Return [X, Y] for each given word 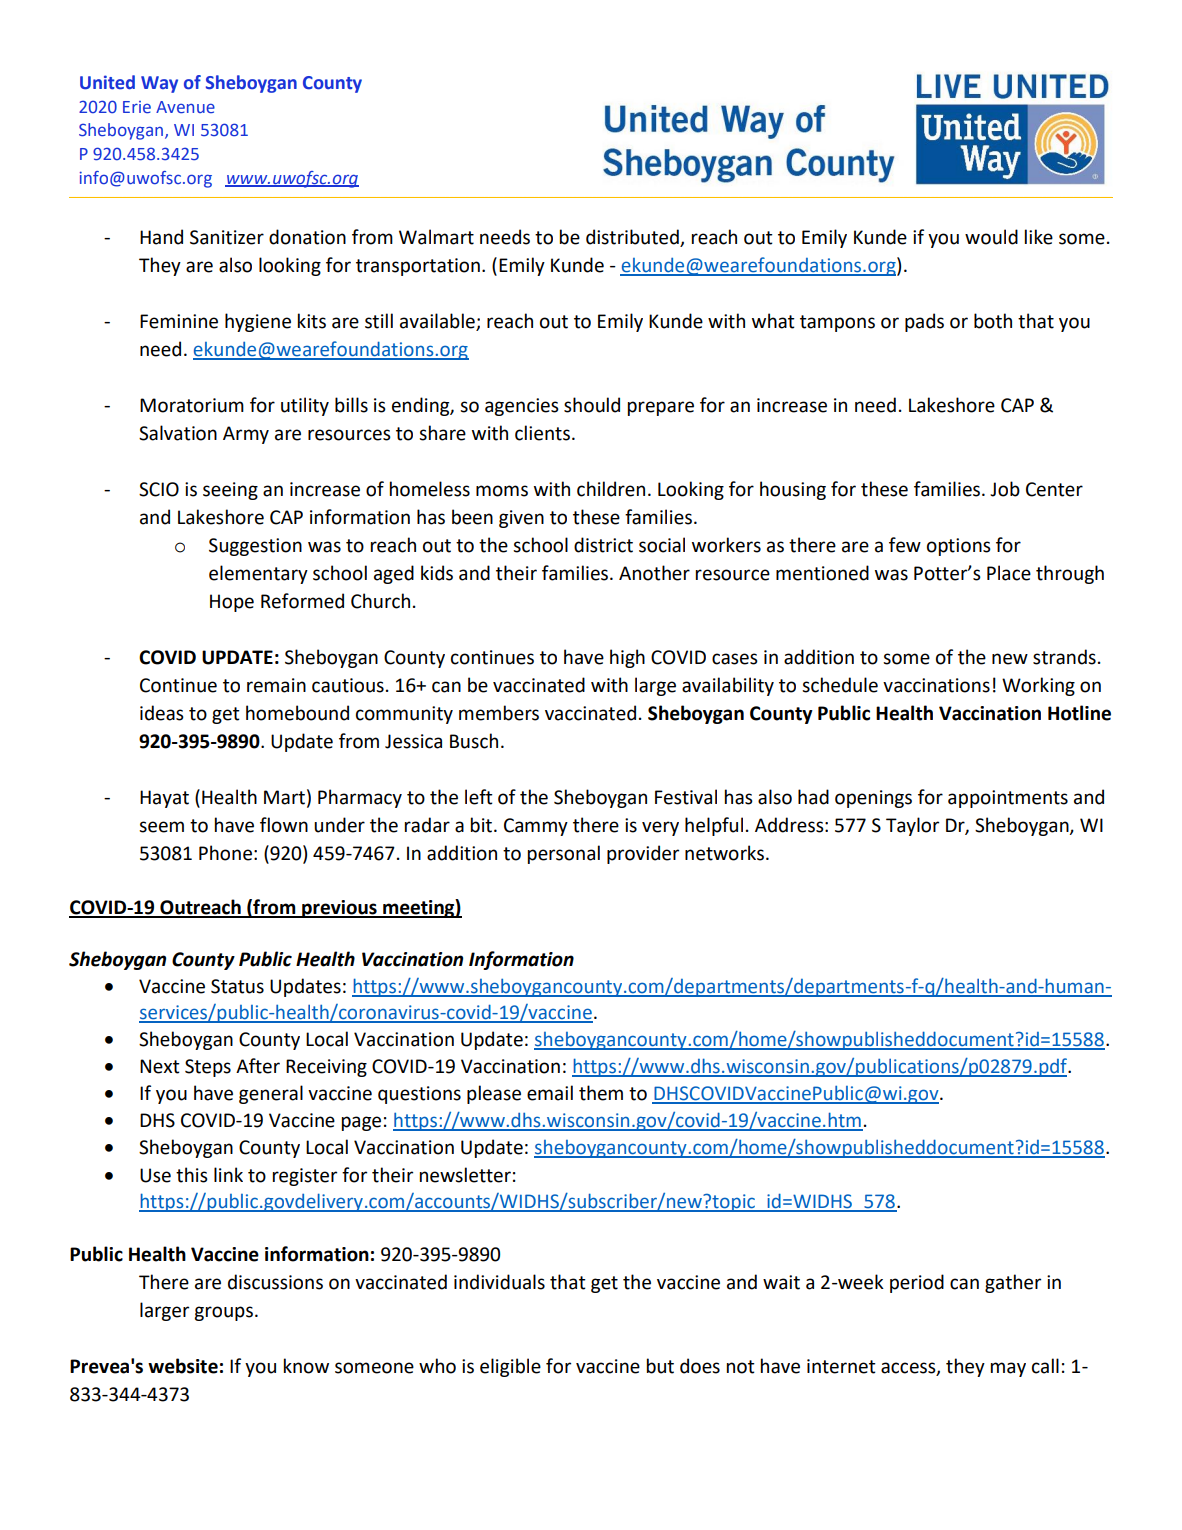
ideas [162, 713]
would [991, 237]
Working [1038, 686]
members [499, 713]
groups [223, 1313]
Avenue [185, 107]
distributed [633, 238]
